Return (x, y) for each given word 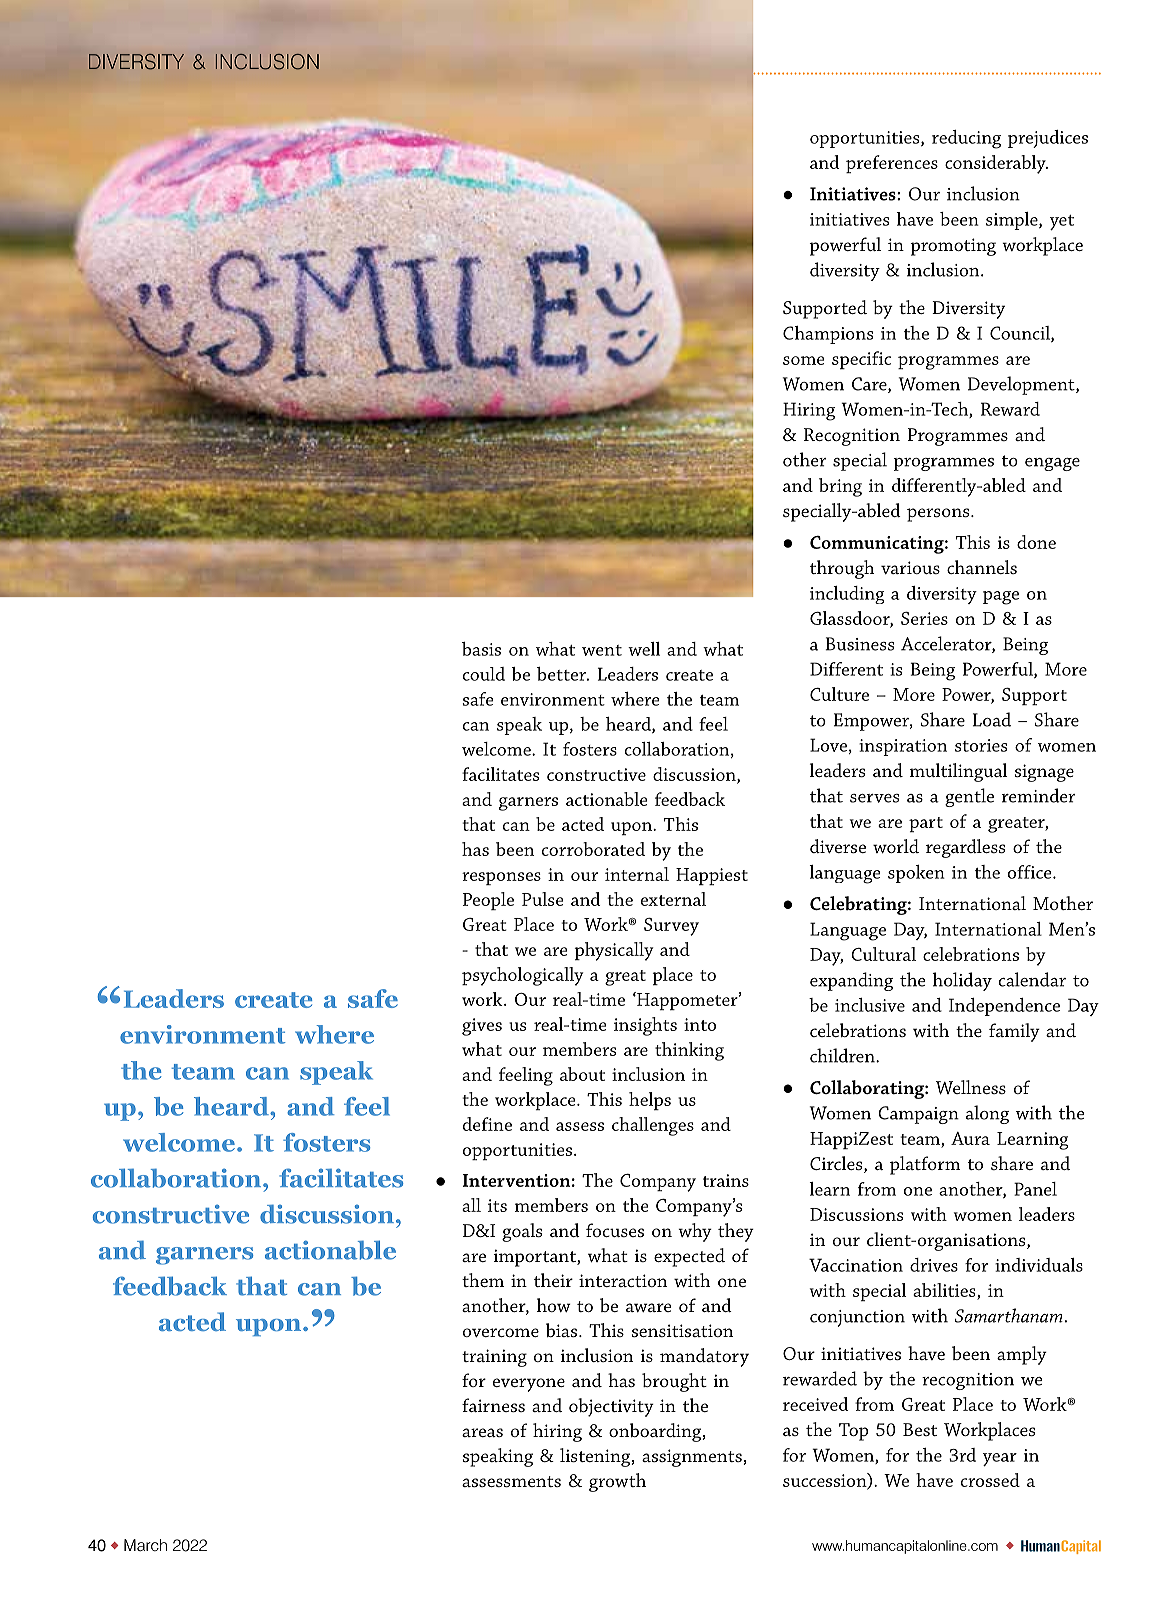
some (804, 360)
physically (614, 951)
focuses (615, 1230)
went (602, 650)
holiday (962, 981)
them (483, 1280)
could (484, 674)
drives (934, 1265)
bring (840, 487)
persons (939, 515)
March (145, 1545)
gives (482, 1027)
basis (481, 649)
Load (992, 719)
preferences (892, 164)
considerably (996, 164)
